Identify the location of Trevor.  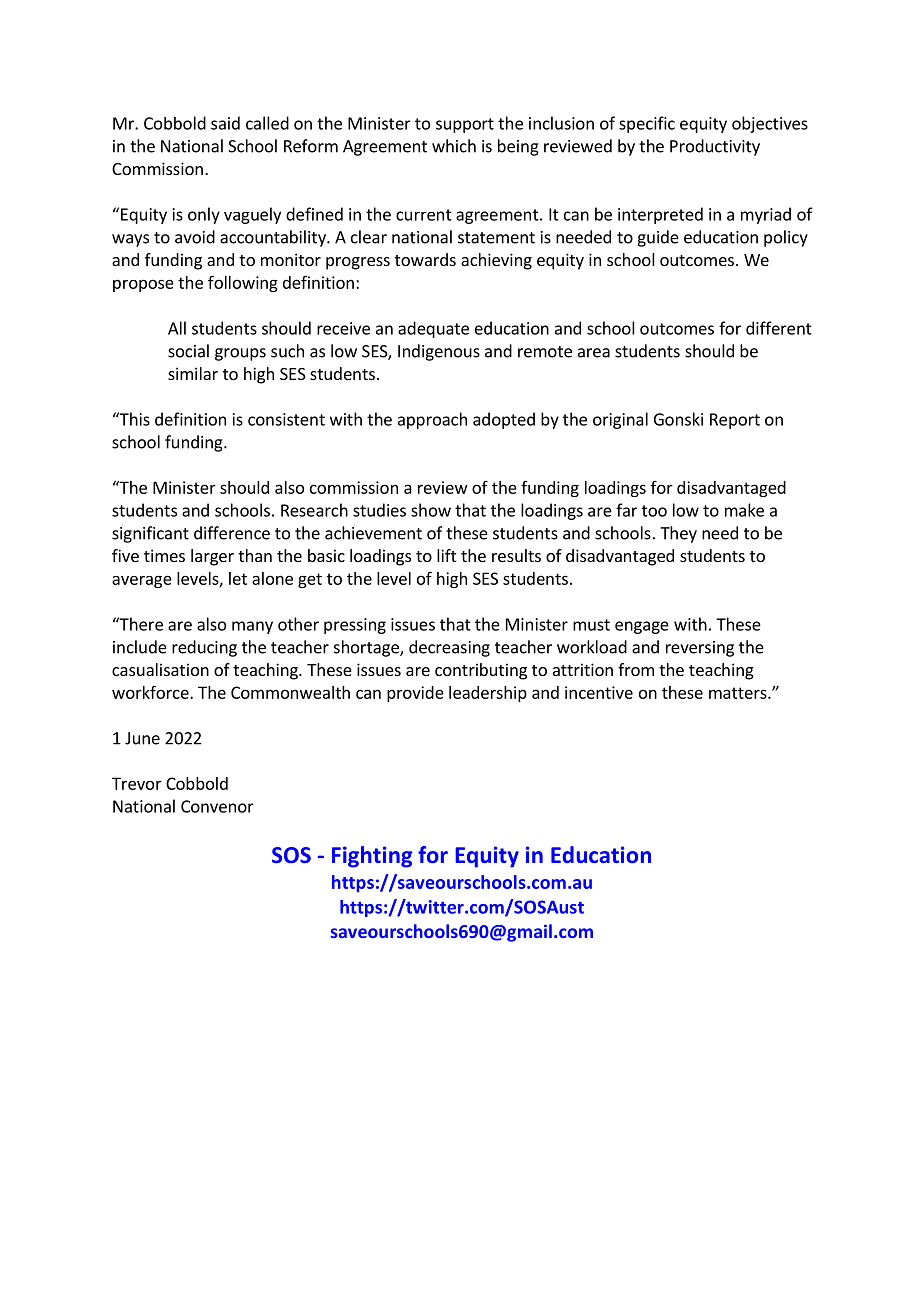
(137, 783).
